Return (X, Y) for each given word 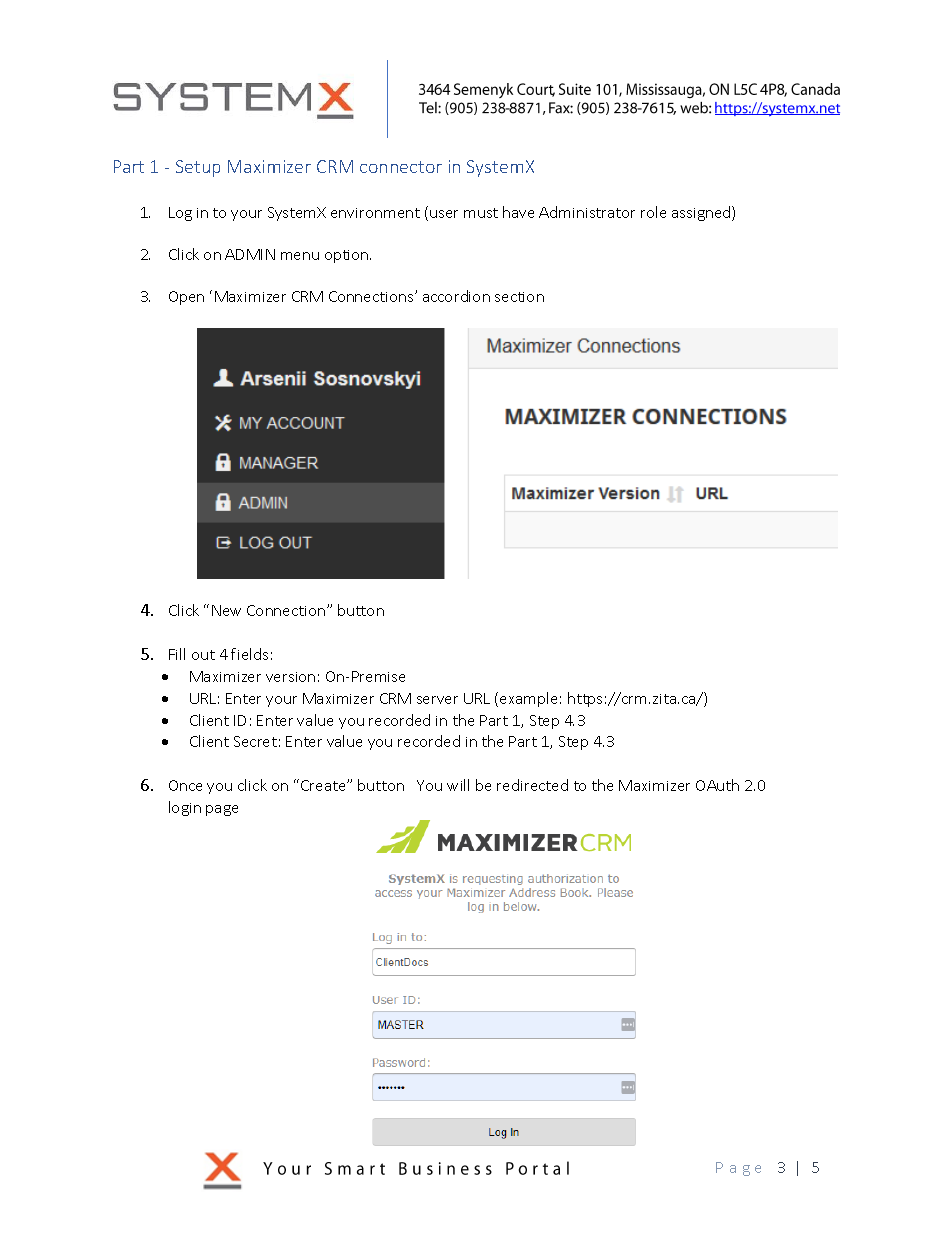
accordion (456, 296)
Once (185, 785)
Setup (198, 168)
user (444, 214)
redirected (532, 785)
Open (186, 298)
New (226, 610)
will (458, 785)
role (653, 212)
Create (324, 785)
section (519, 297)
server (437, 700)
